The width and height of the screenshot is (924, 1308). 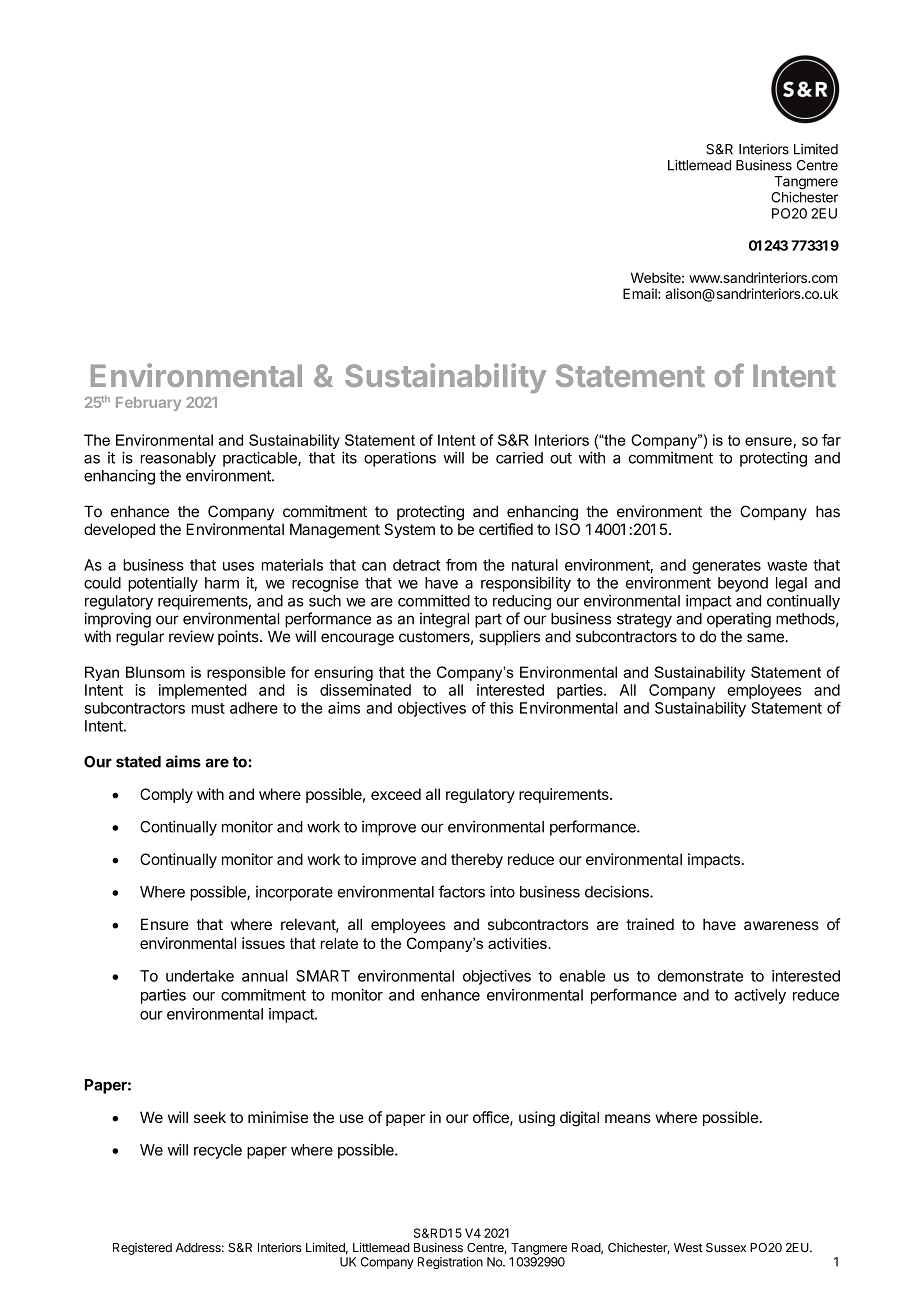 What do you see at coordinates (178, 459) in the screenshot?
I see `reasonably` at bounding box center [178, 459].
